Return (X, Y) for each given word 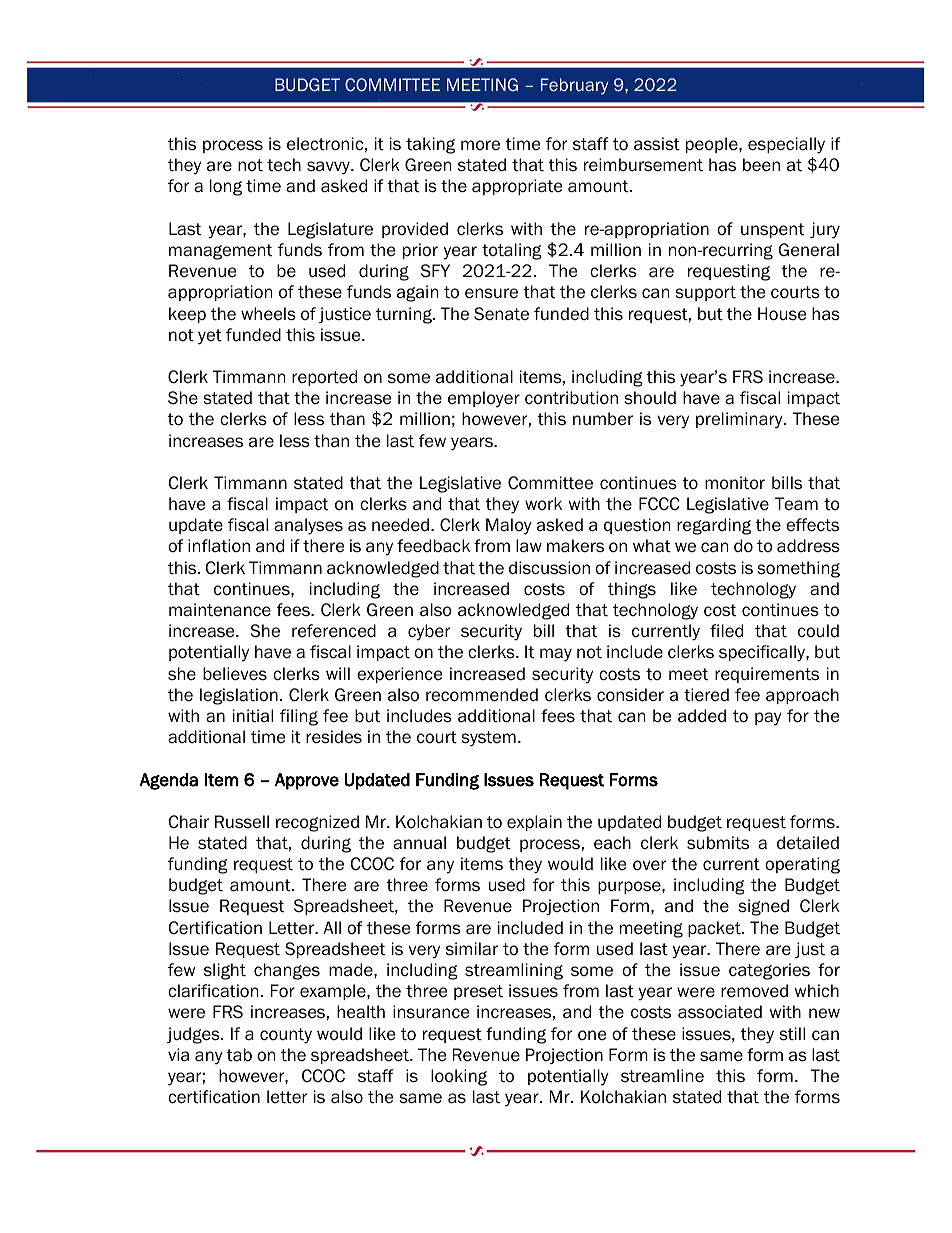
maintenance (220, 610)
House (782, 314)
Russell (242, 822)
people (713, 145)
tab (239, 1055)
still (792, 1034)
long (226, 187)
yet (210, 337)
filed (726, 631)
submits (718, 843)
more (480, 145)
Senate (501, 314)
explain (534, 823)
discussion (549, 568)
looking (459, 1077)
